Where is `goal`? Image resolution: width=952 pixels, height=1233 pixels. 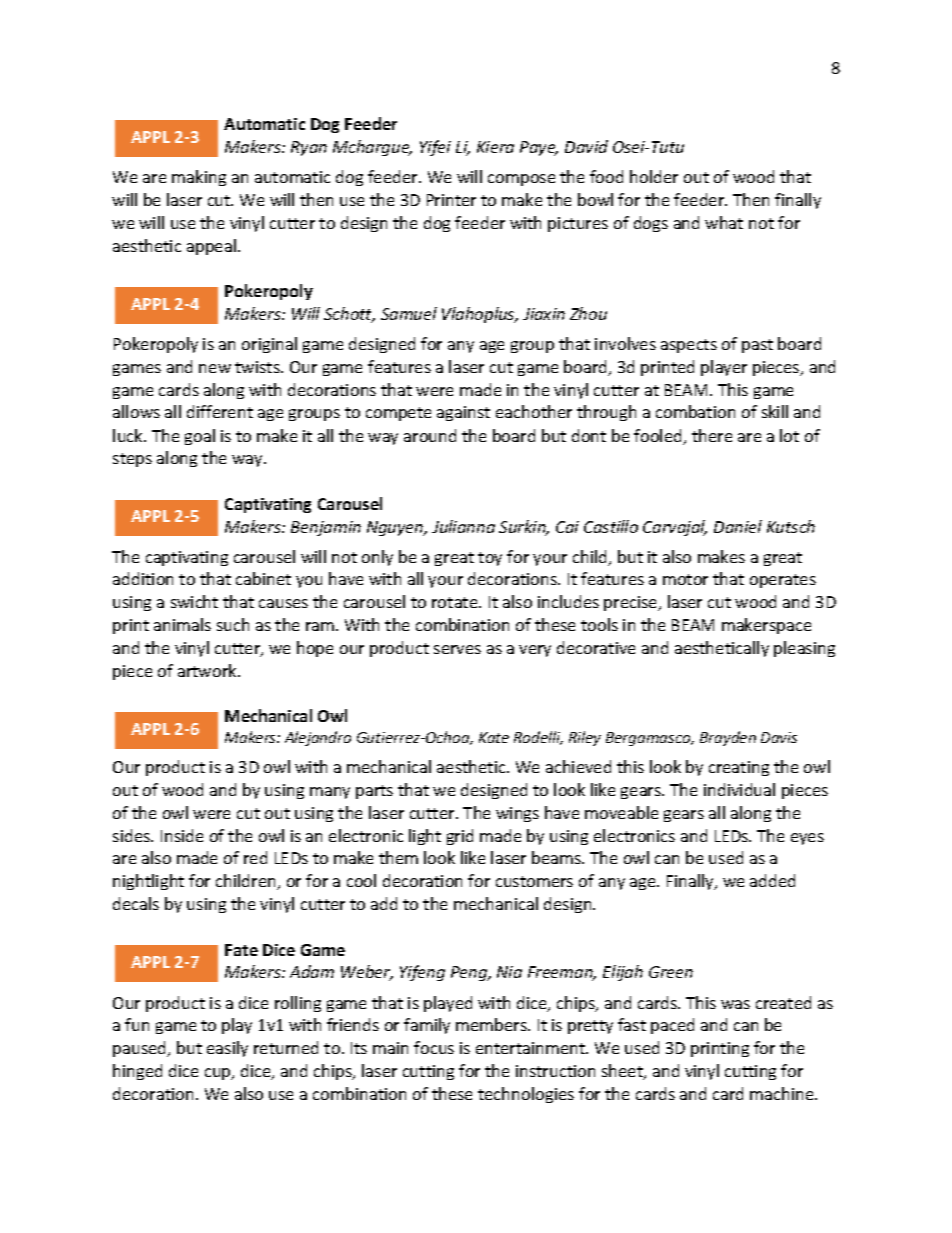
goal is located at coordinates (200, 437).
